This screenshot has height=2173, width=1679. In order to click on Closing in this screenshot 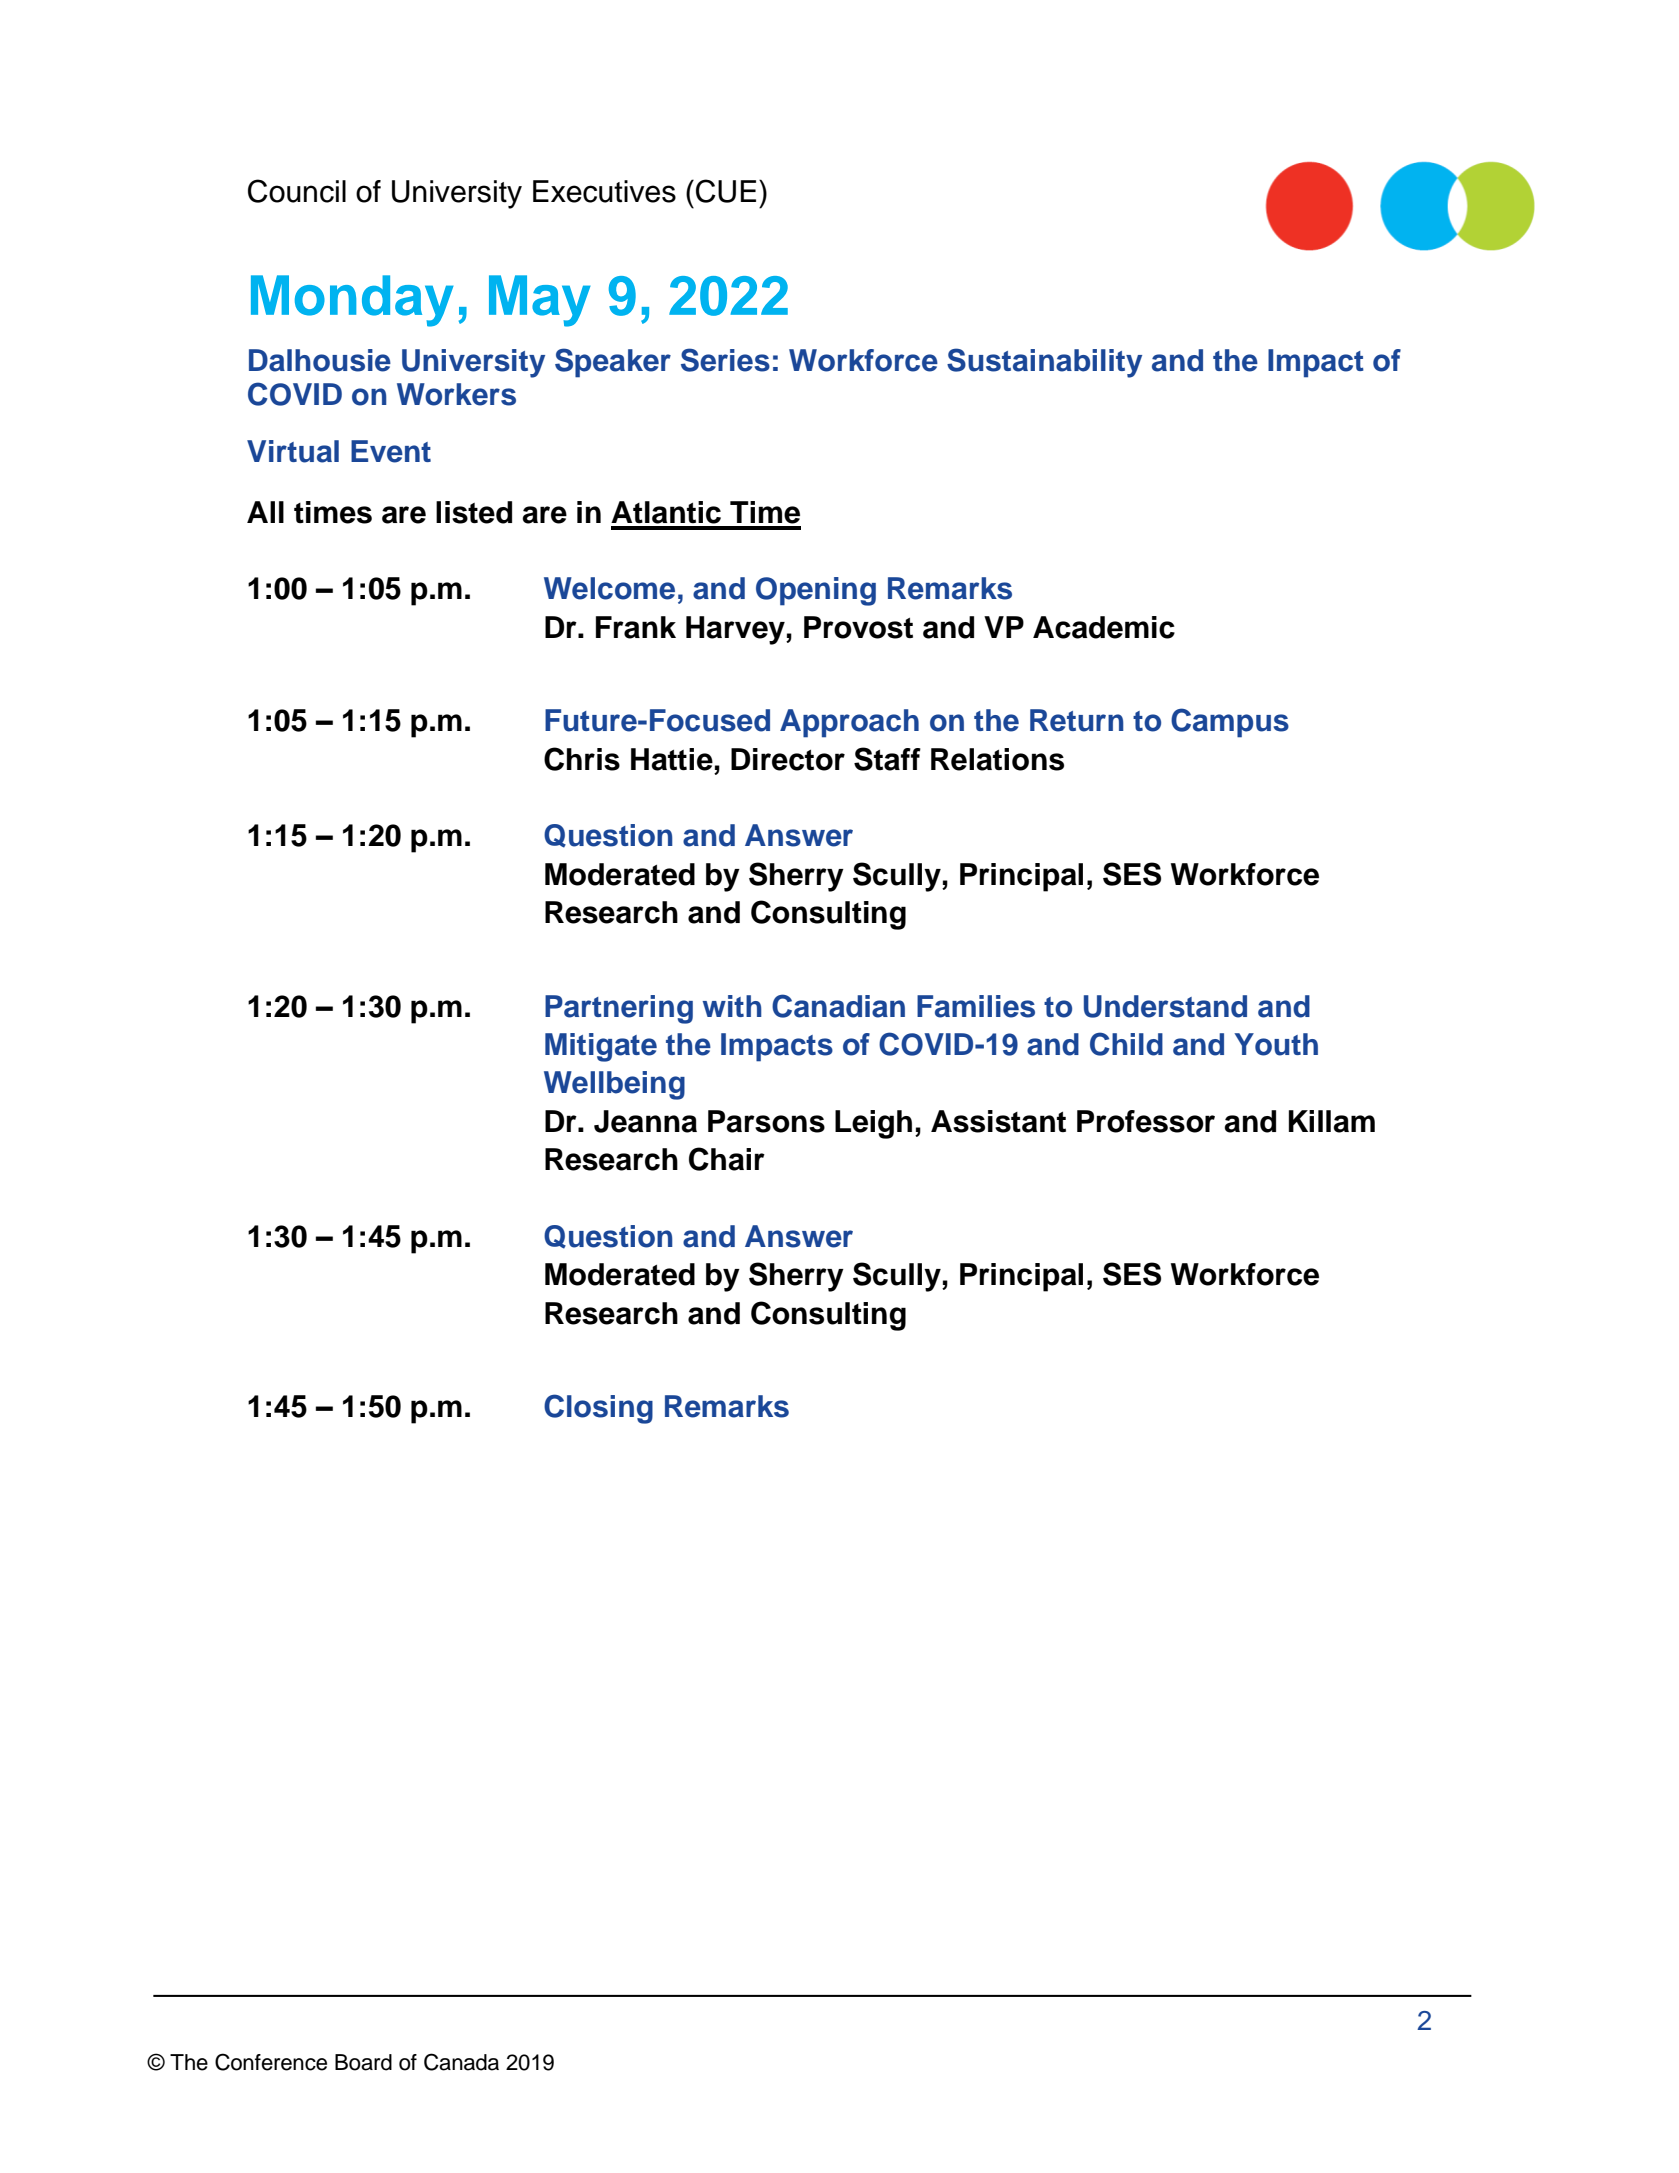, I will do `click(598, 1409)`.
